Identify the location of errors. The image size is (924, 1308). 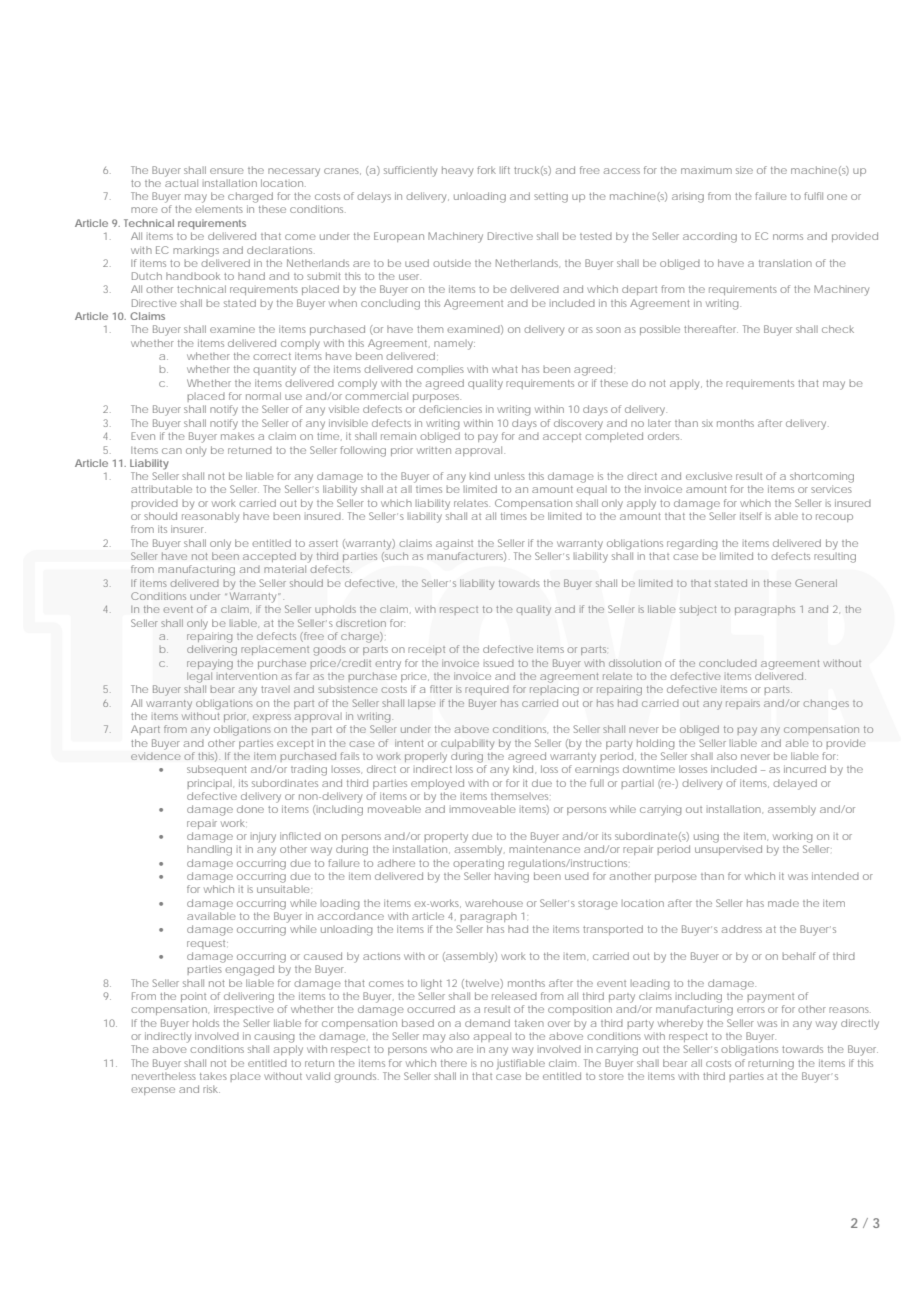
(751, 1010).
